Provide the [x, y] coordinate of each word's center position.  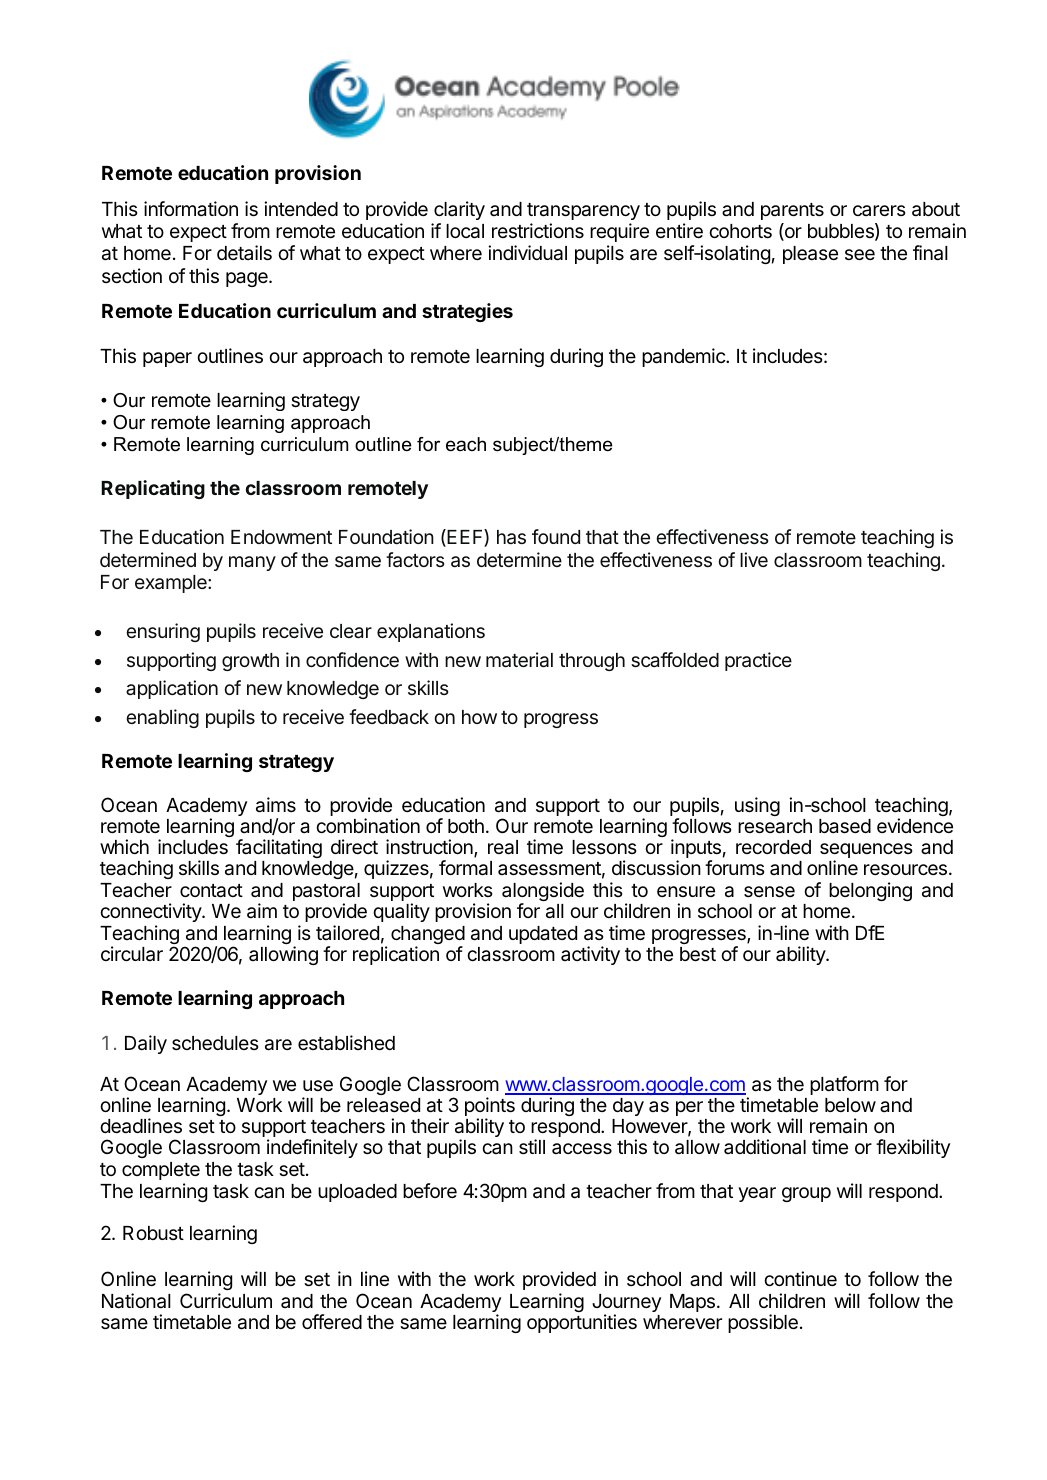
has [511, 537]
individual [527, 253]
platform [844, 1085]
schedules [215, 1043]
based [845, 826]
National [136, 1301]
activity [590, 955]
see [860, 254]
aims [276, 805]
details [244, 252]
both [466, 826]
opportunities [582, 1323]
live [754, 559]
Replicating [153, 489]
